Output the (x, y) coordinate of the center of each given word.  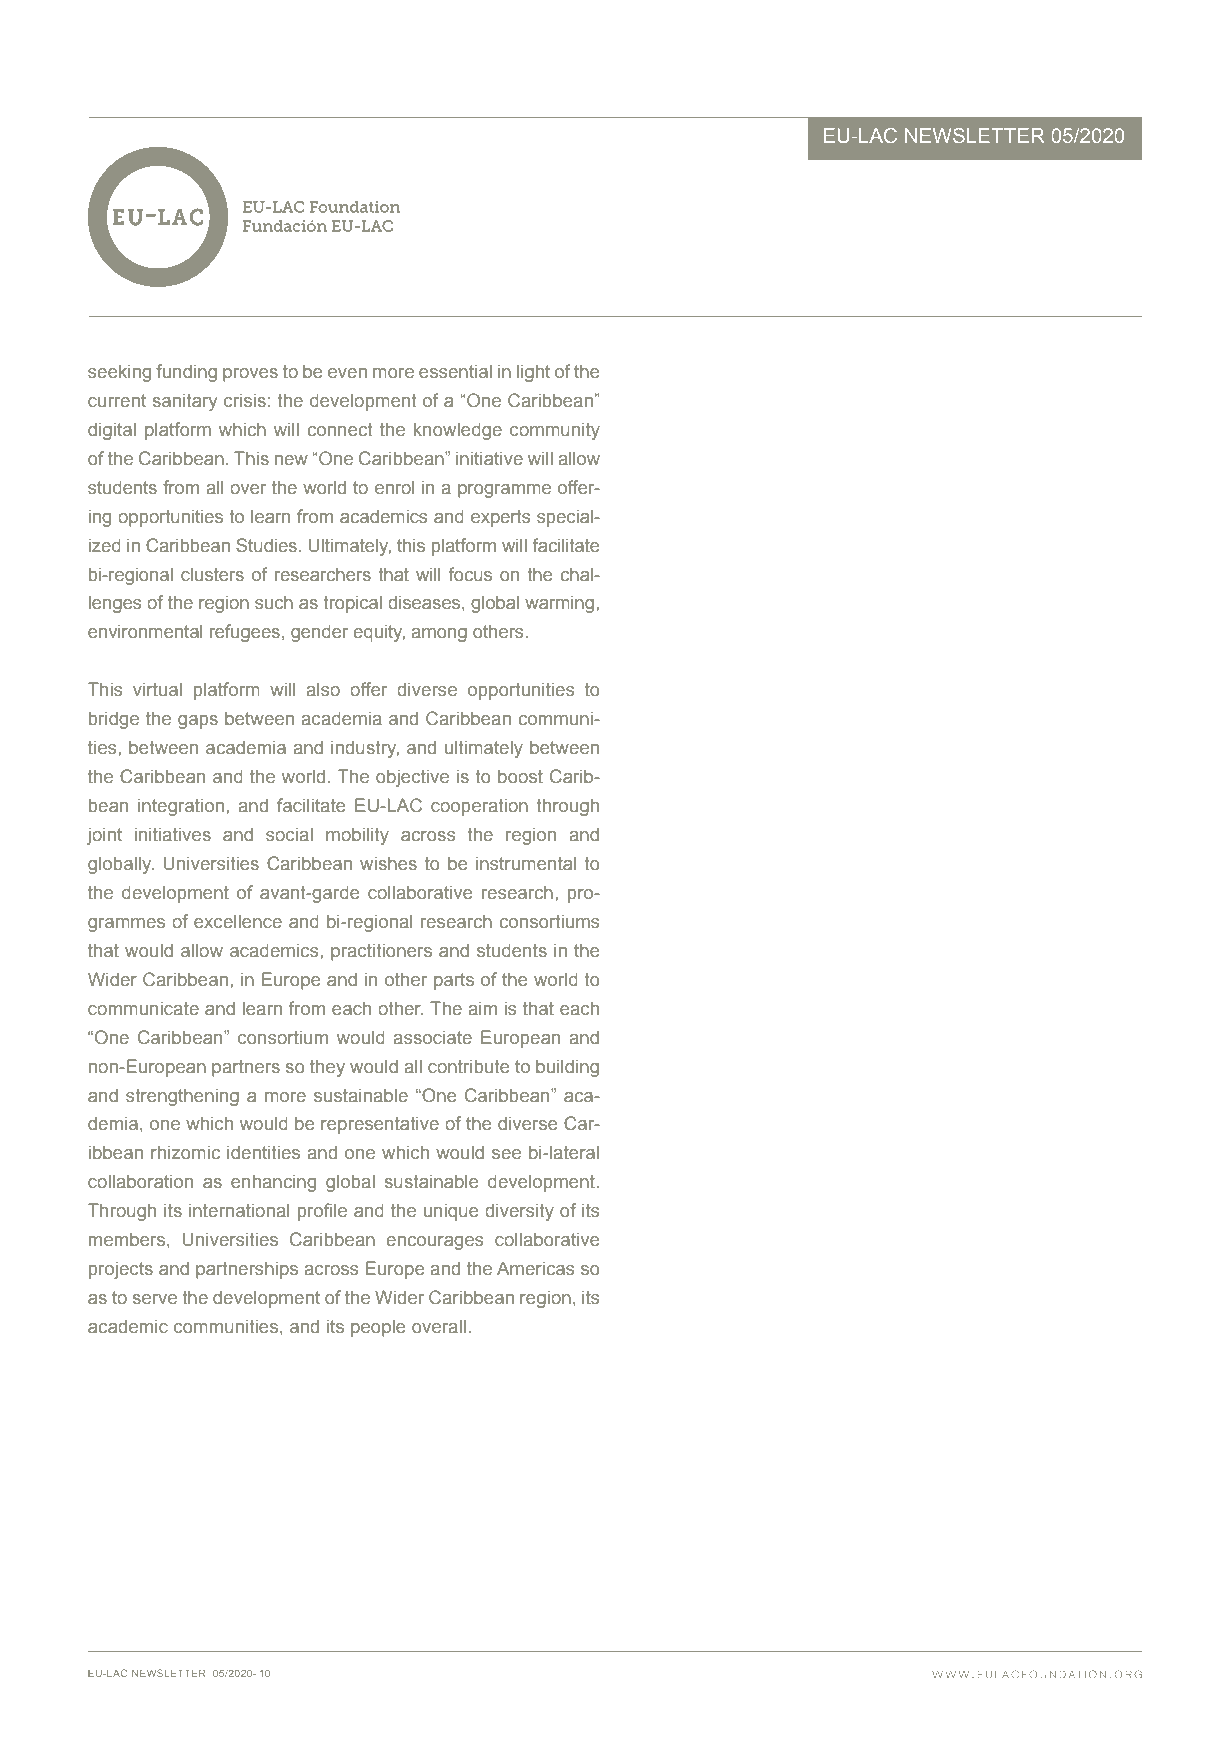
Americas (535, 1268)
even (347, 373)
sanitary (184, 402)
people (378, 1328)
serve (154, 1299)
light (533, 373)
